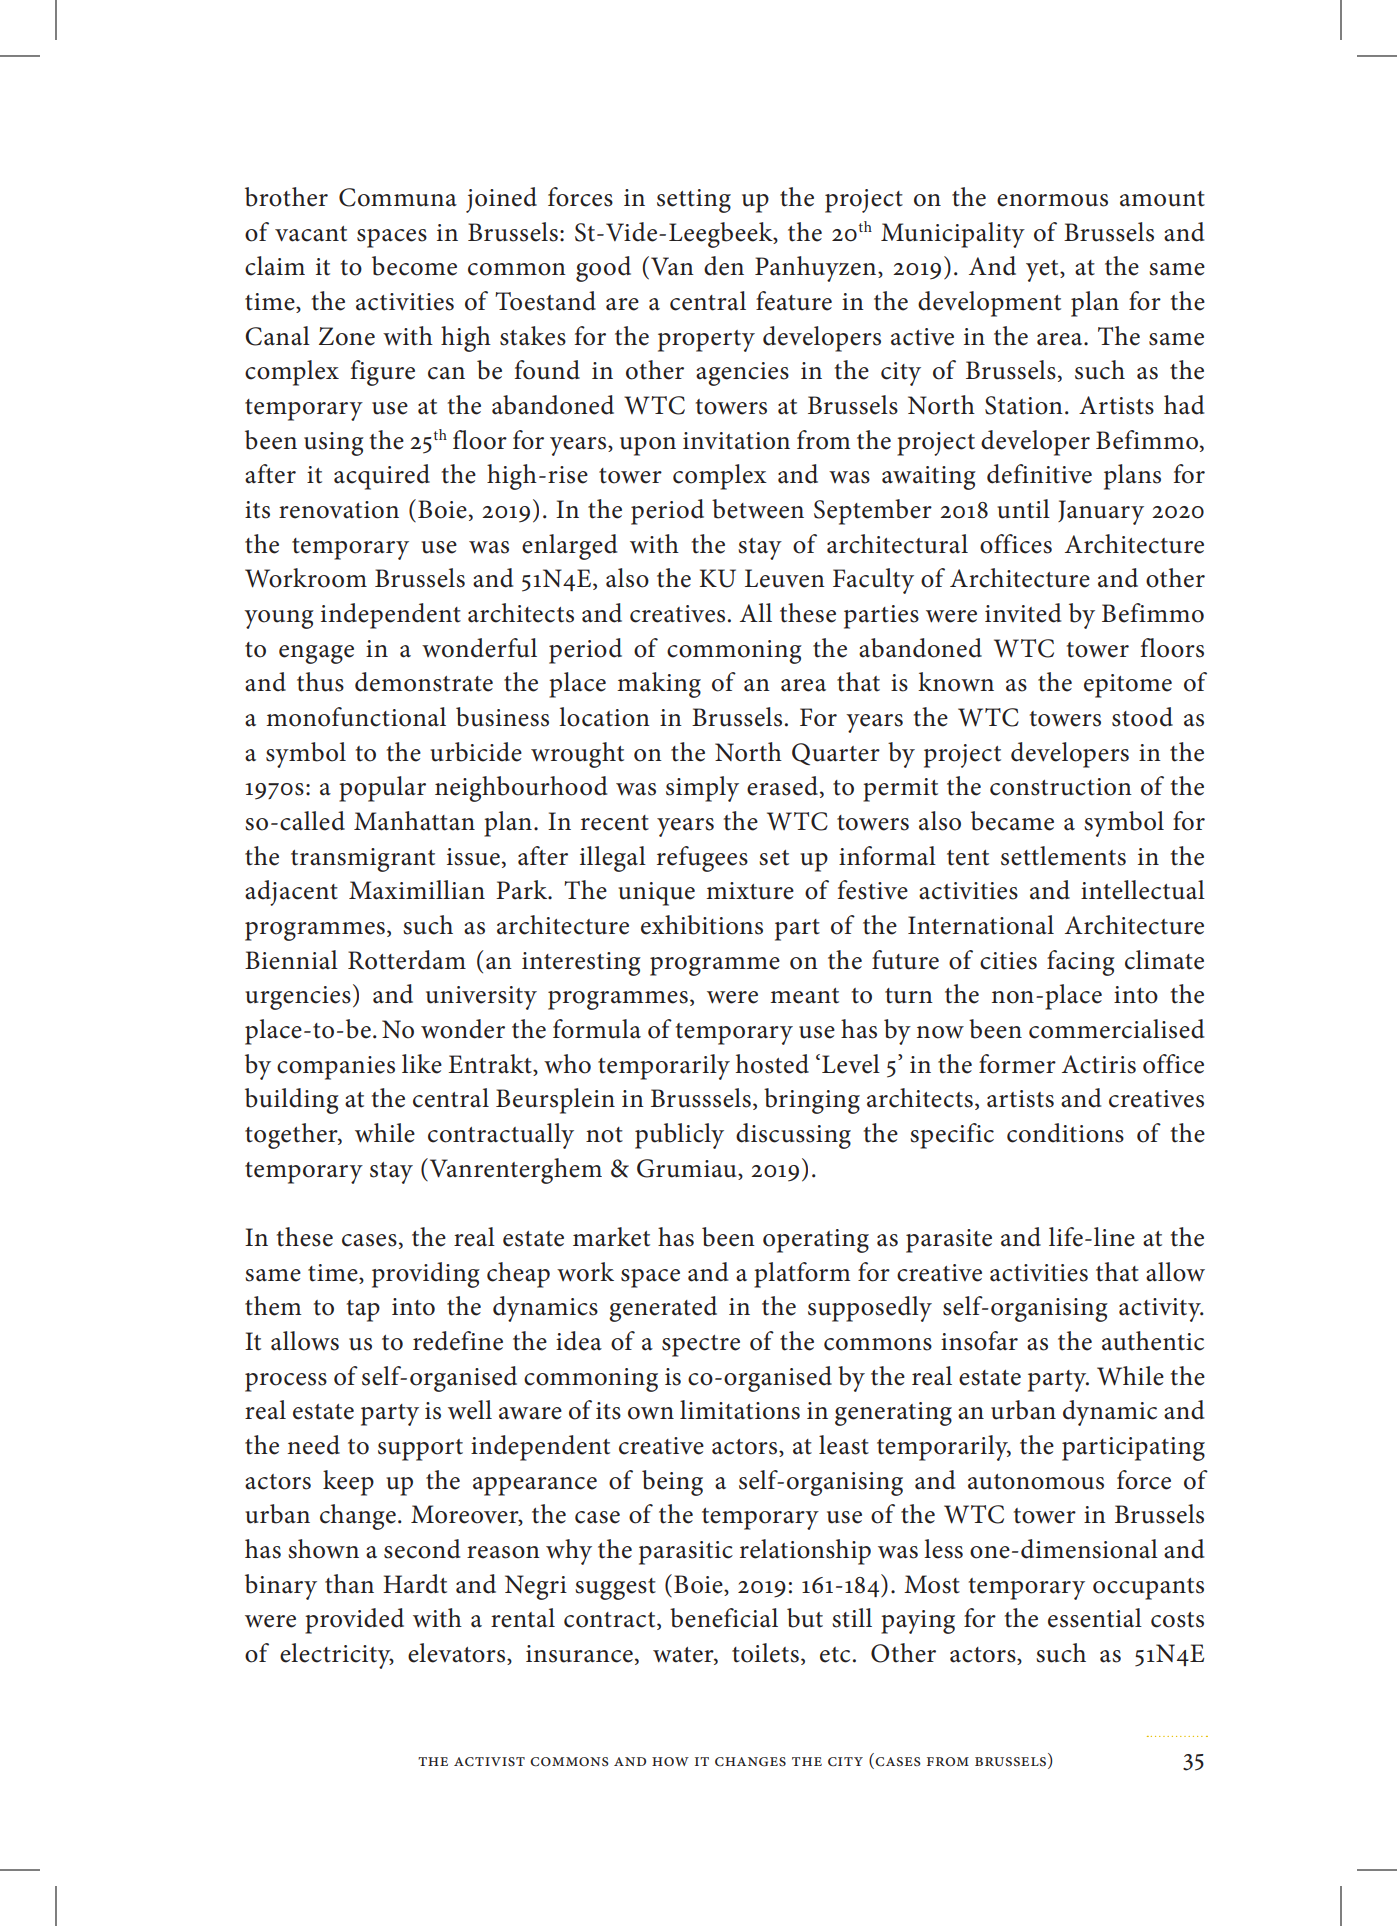 The height and width of the page is (1926, 1397). What do you see at coordinates (407, 960) in the page?
I see `Rotterdam` at bounding box center [407, 960].
